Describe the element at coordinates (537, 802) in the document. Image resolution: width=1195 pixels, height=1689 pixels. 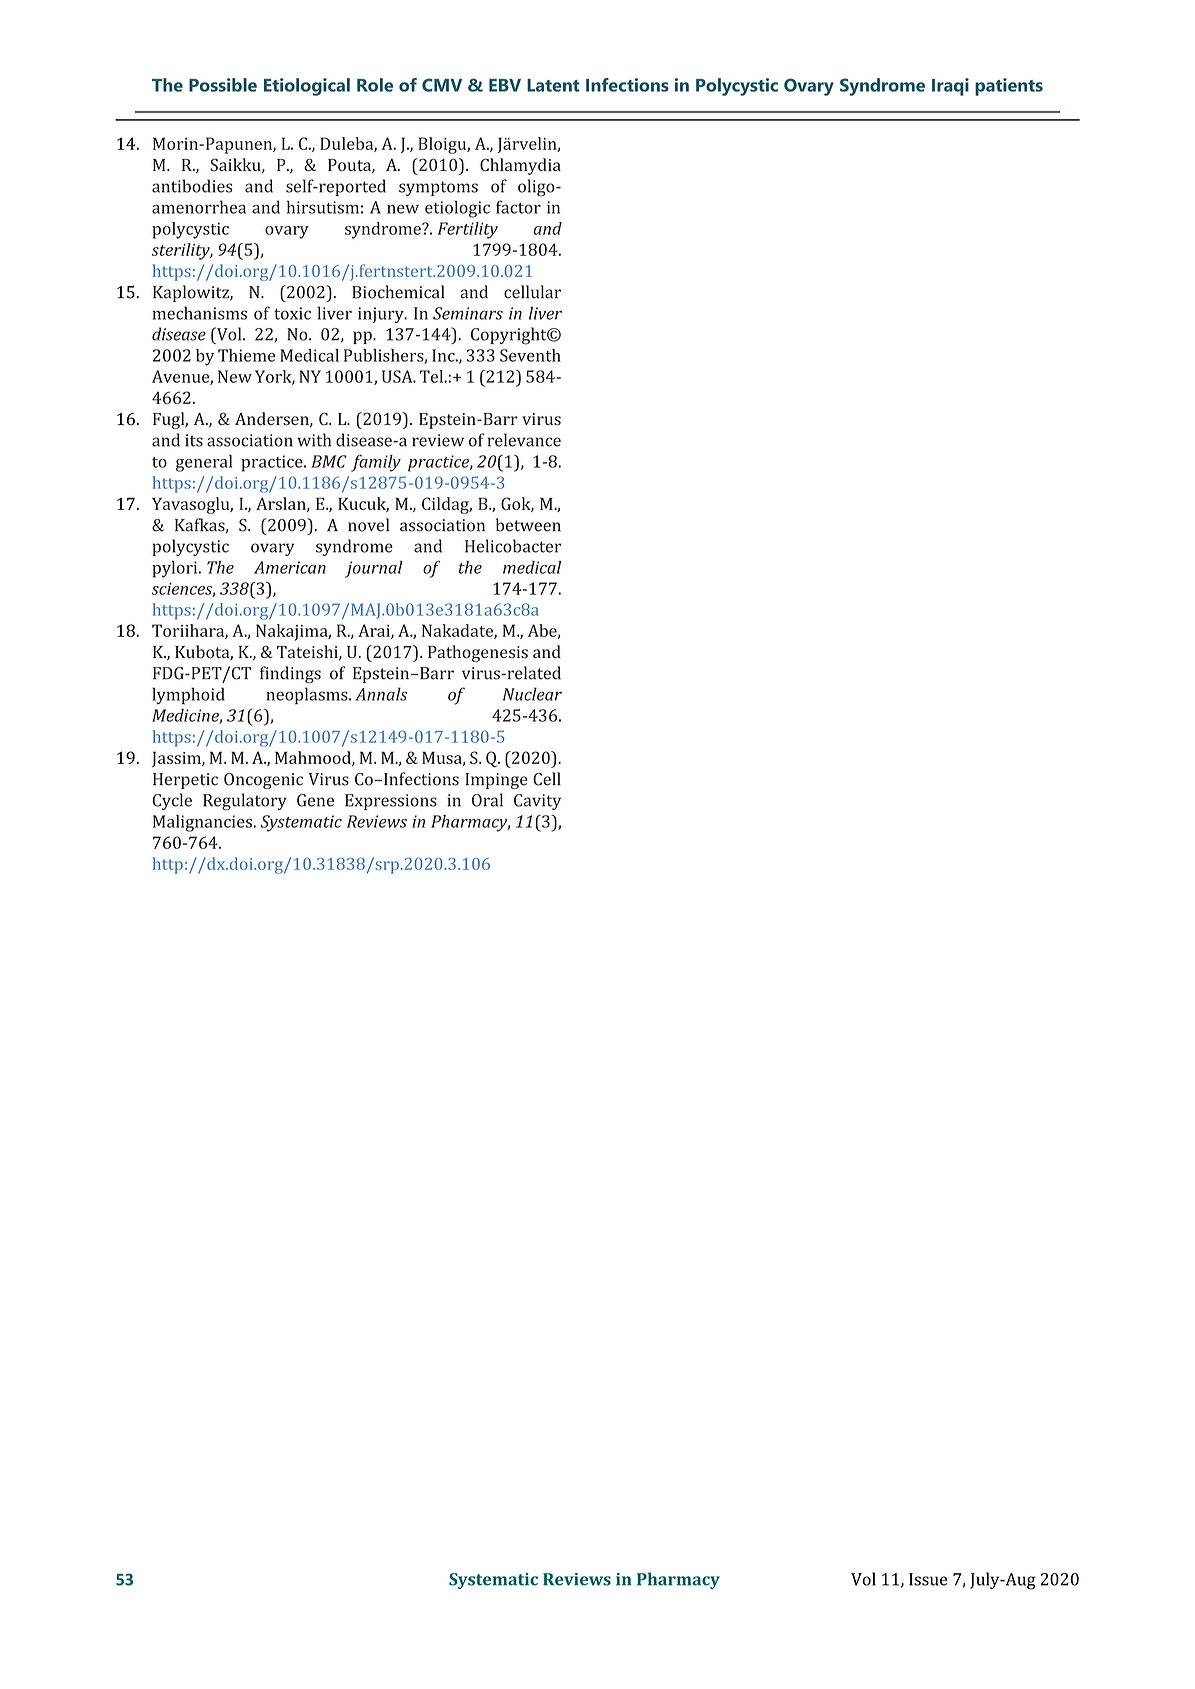
I see `Cavity` at that location.
